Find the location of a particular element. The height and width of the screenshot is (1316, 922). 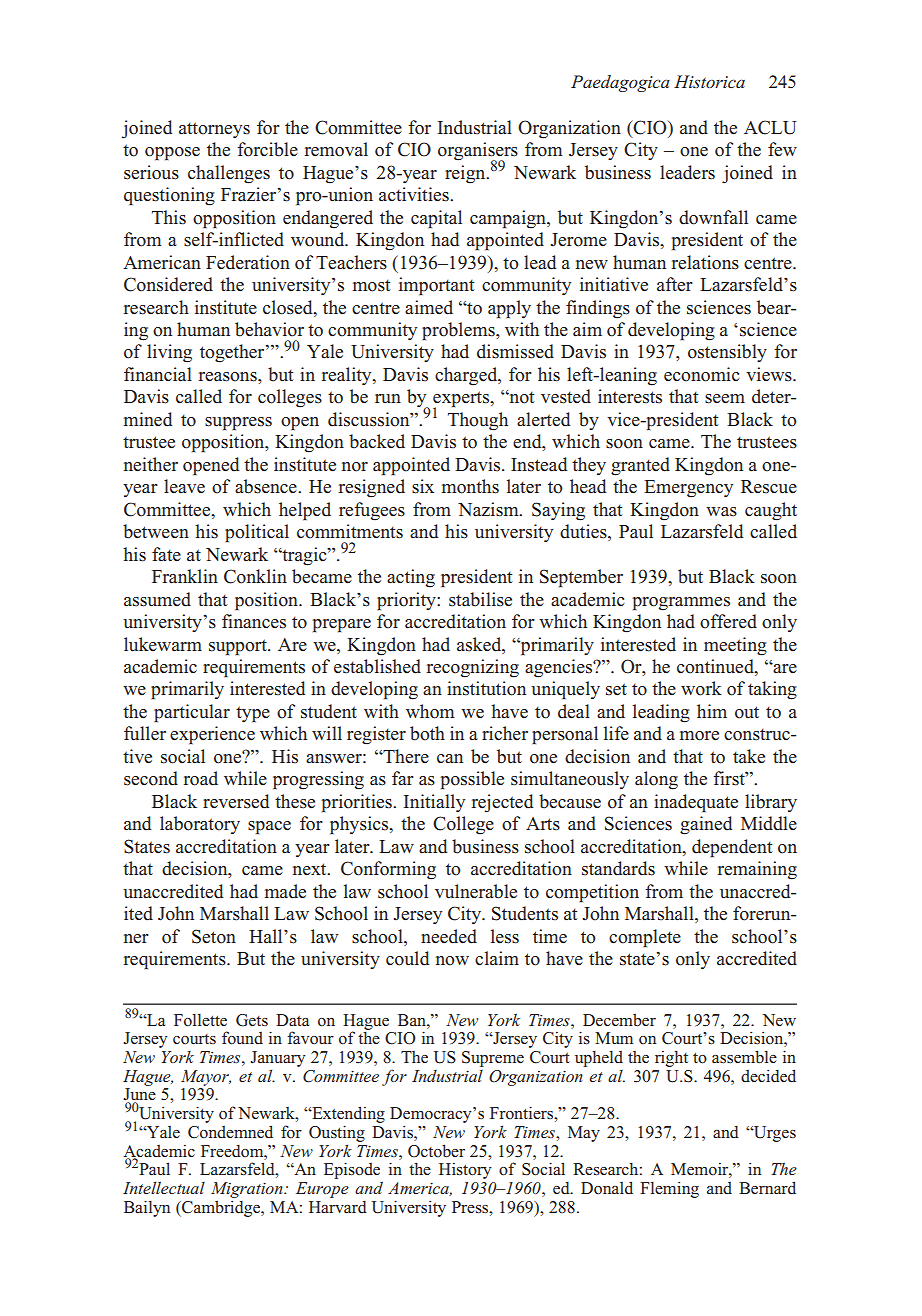

months is located at coordinates (470, 486).
